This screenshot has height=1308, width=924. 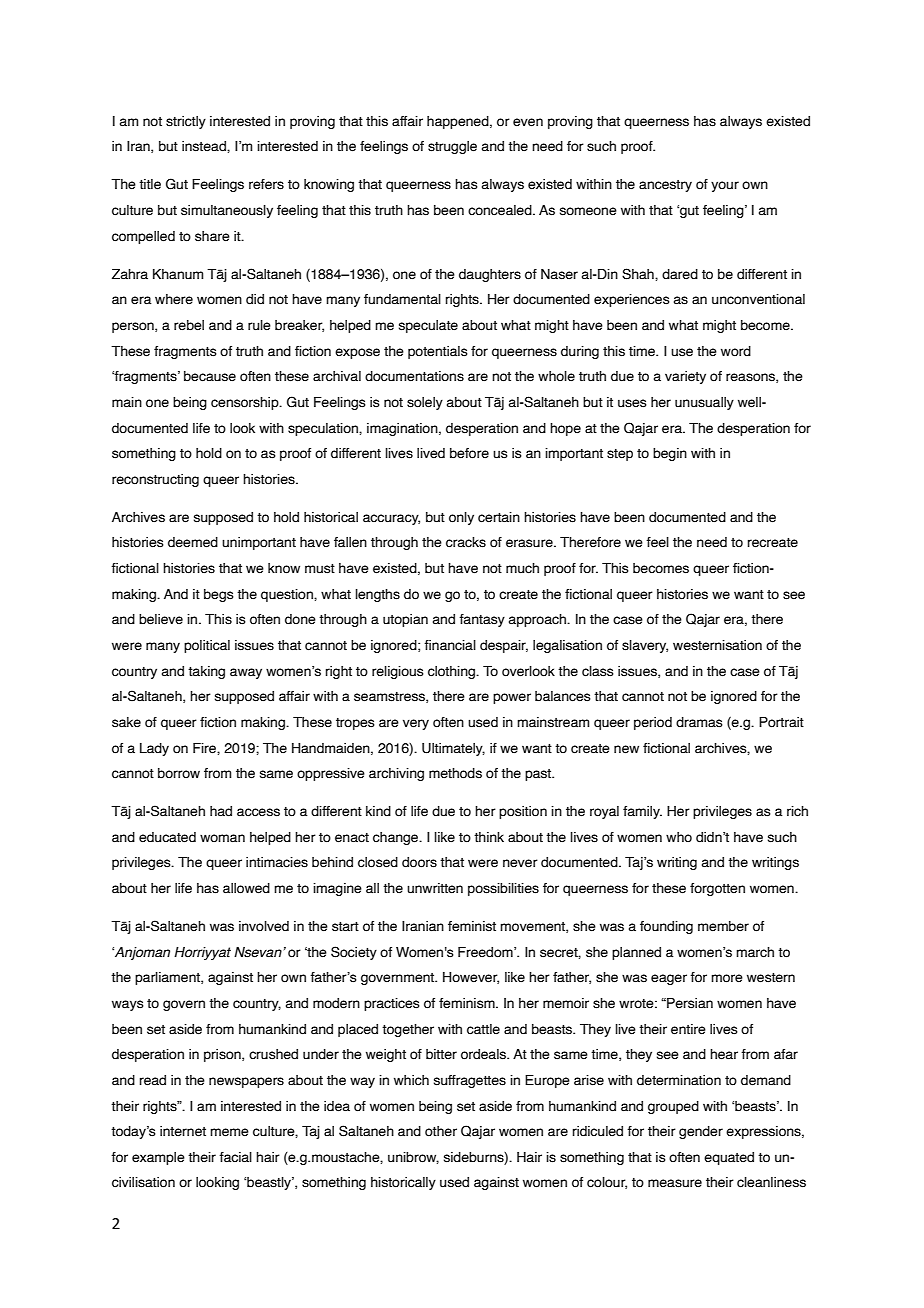 I want to click on begin, so click(x=670, y=454).
